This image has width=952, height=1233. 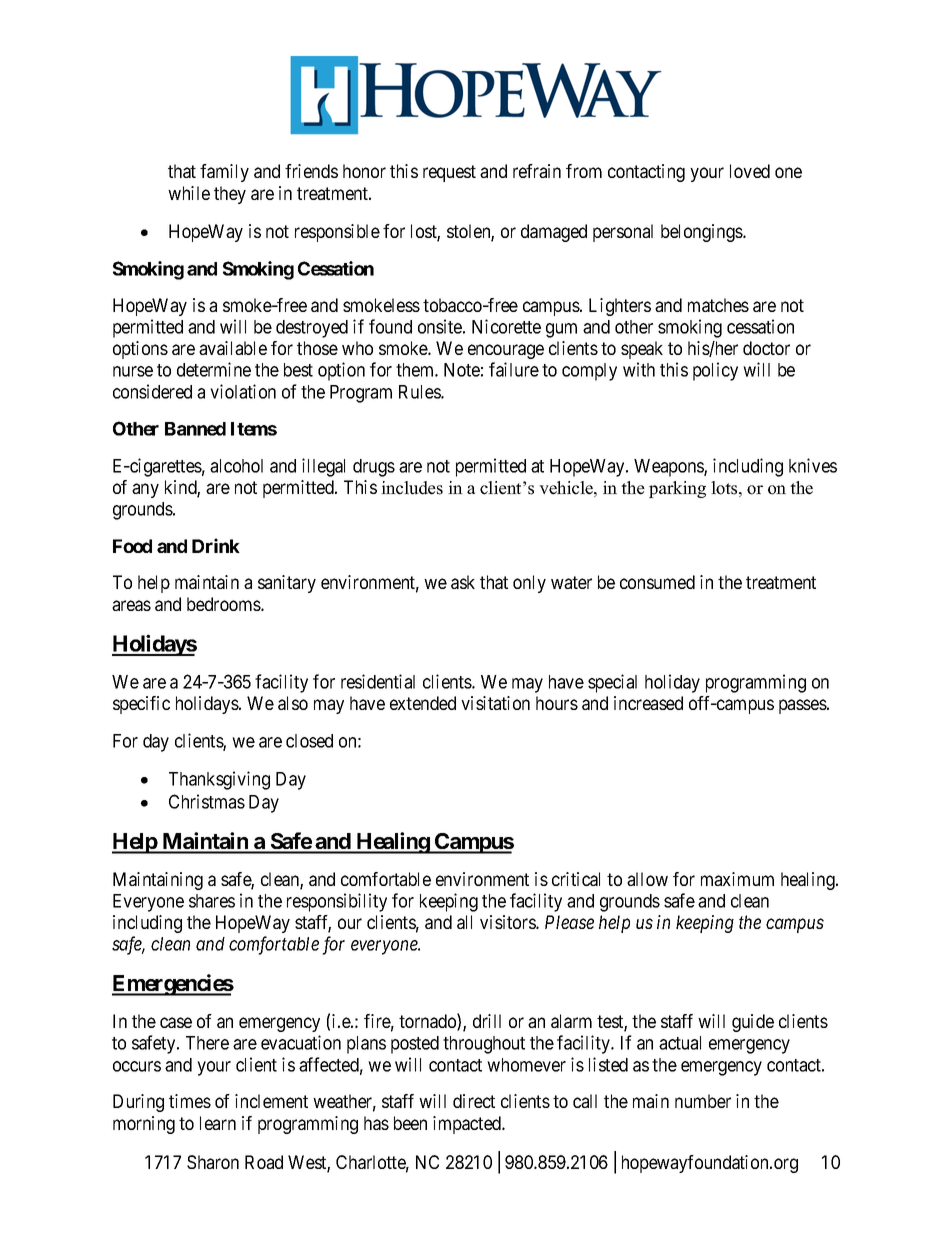 What do you see at coordinates (703, 1101) in the image?
I see `number` at bounding box center [703, 1101].
